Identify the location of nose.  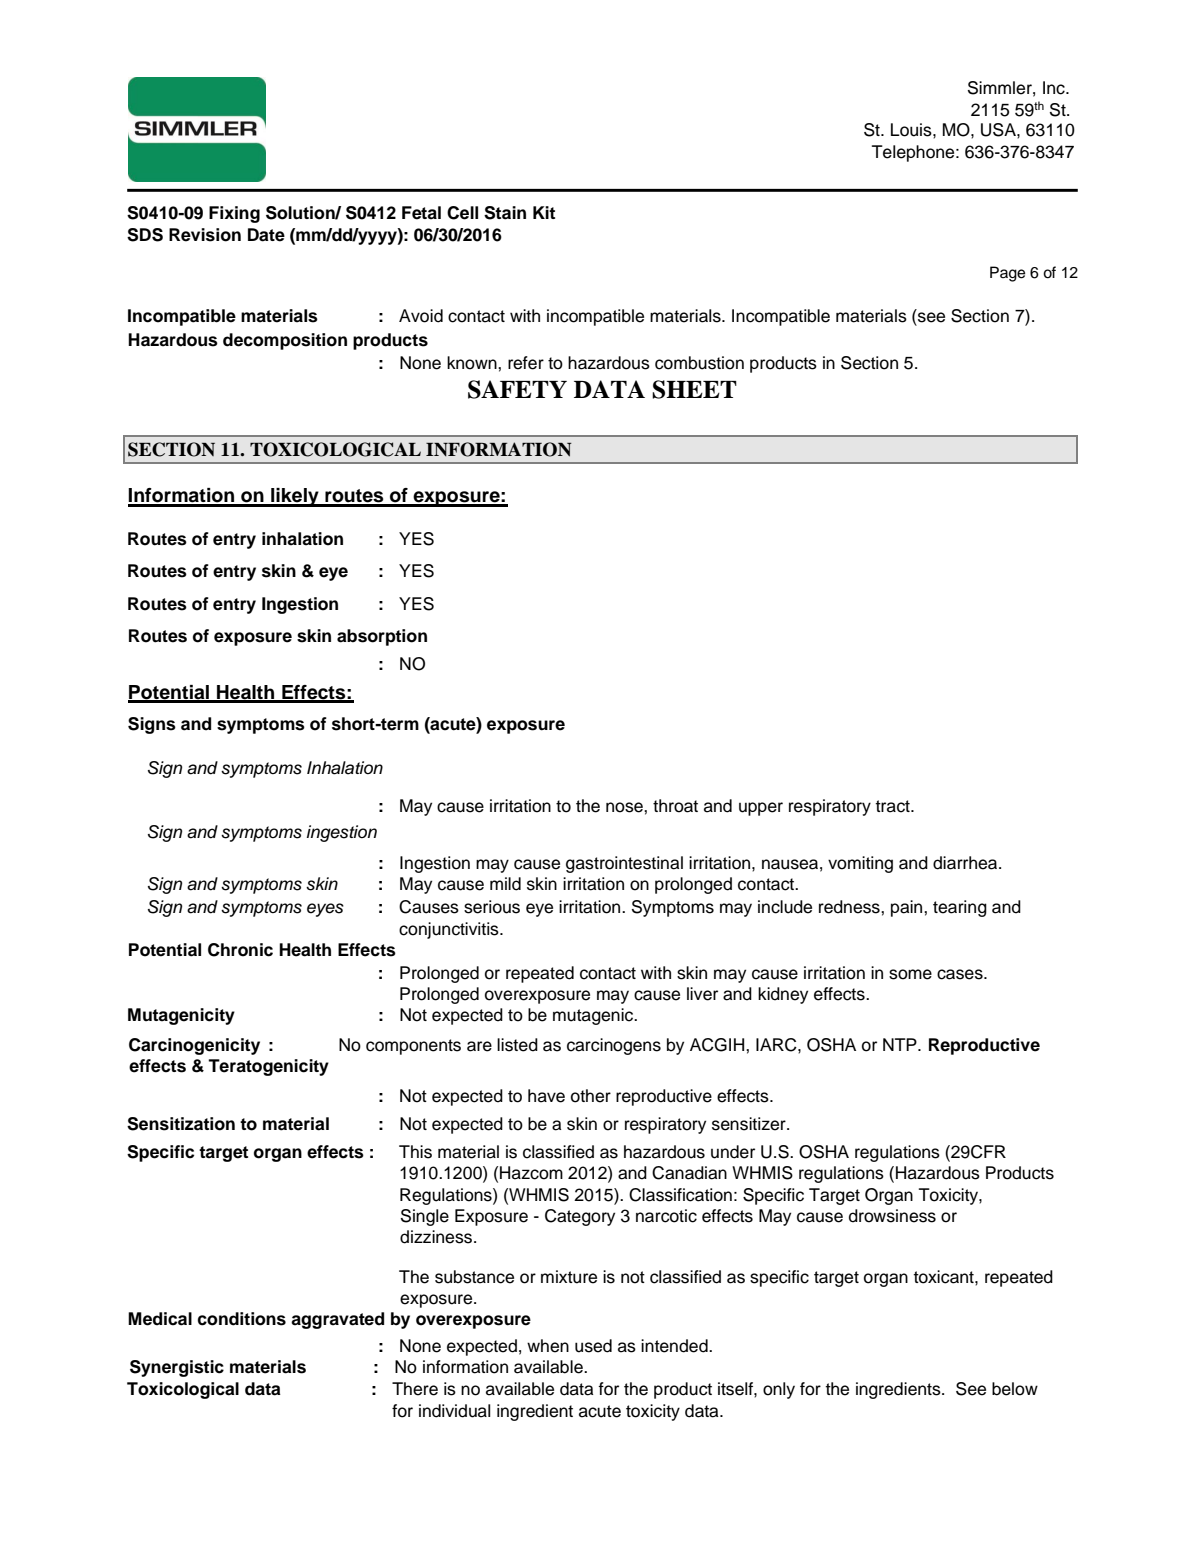
(625, 807).
